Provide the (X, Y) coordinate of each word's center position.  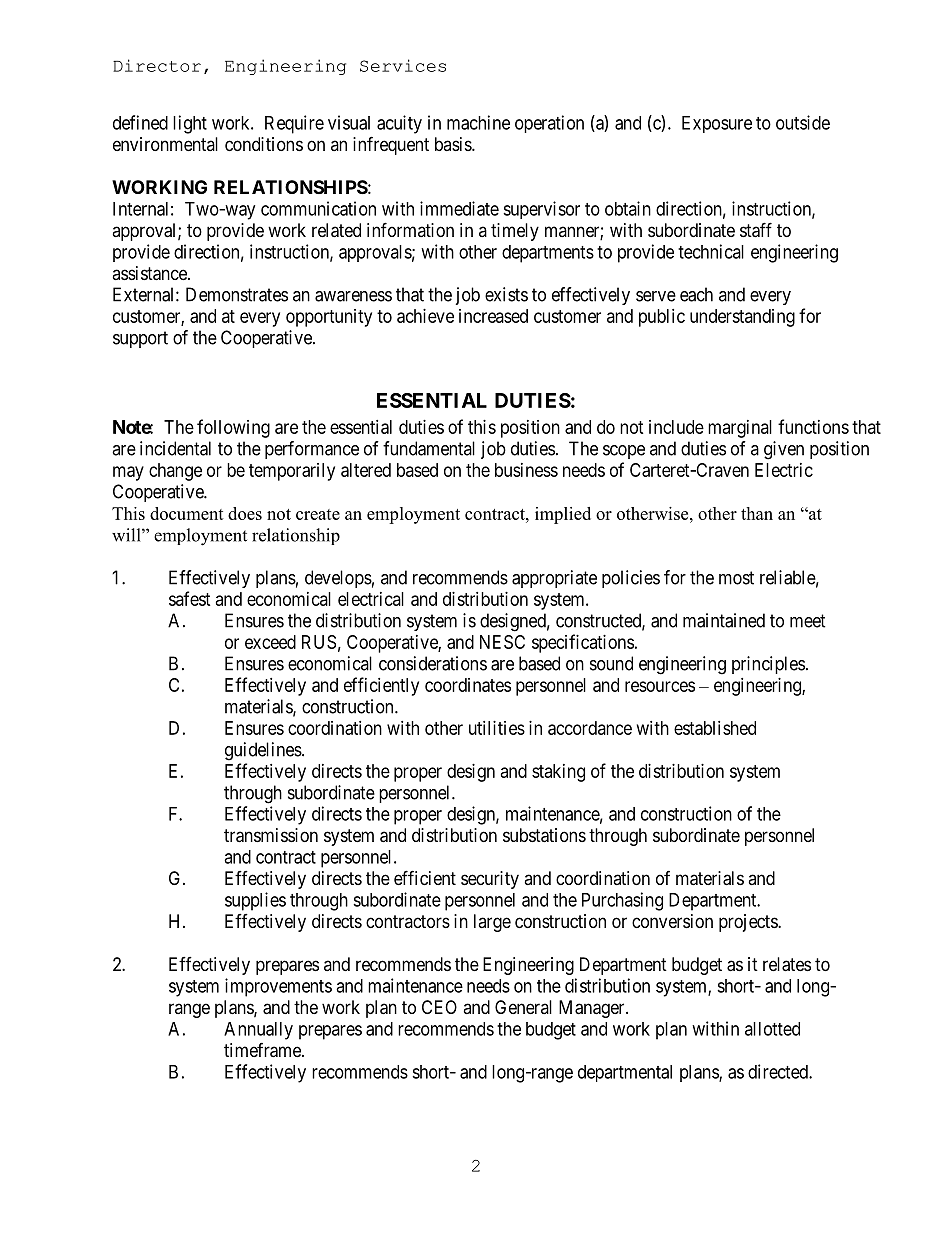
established (715, 728)
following (233, 428)
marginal (740, 429)
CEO (439, 1007)
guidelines (263, 751)
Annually (258, 1031)
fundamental (429, 448)
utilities (497, 728)
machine (478, 122)
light (190, 124)
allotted (772, 1029)
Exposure (717, 124)
